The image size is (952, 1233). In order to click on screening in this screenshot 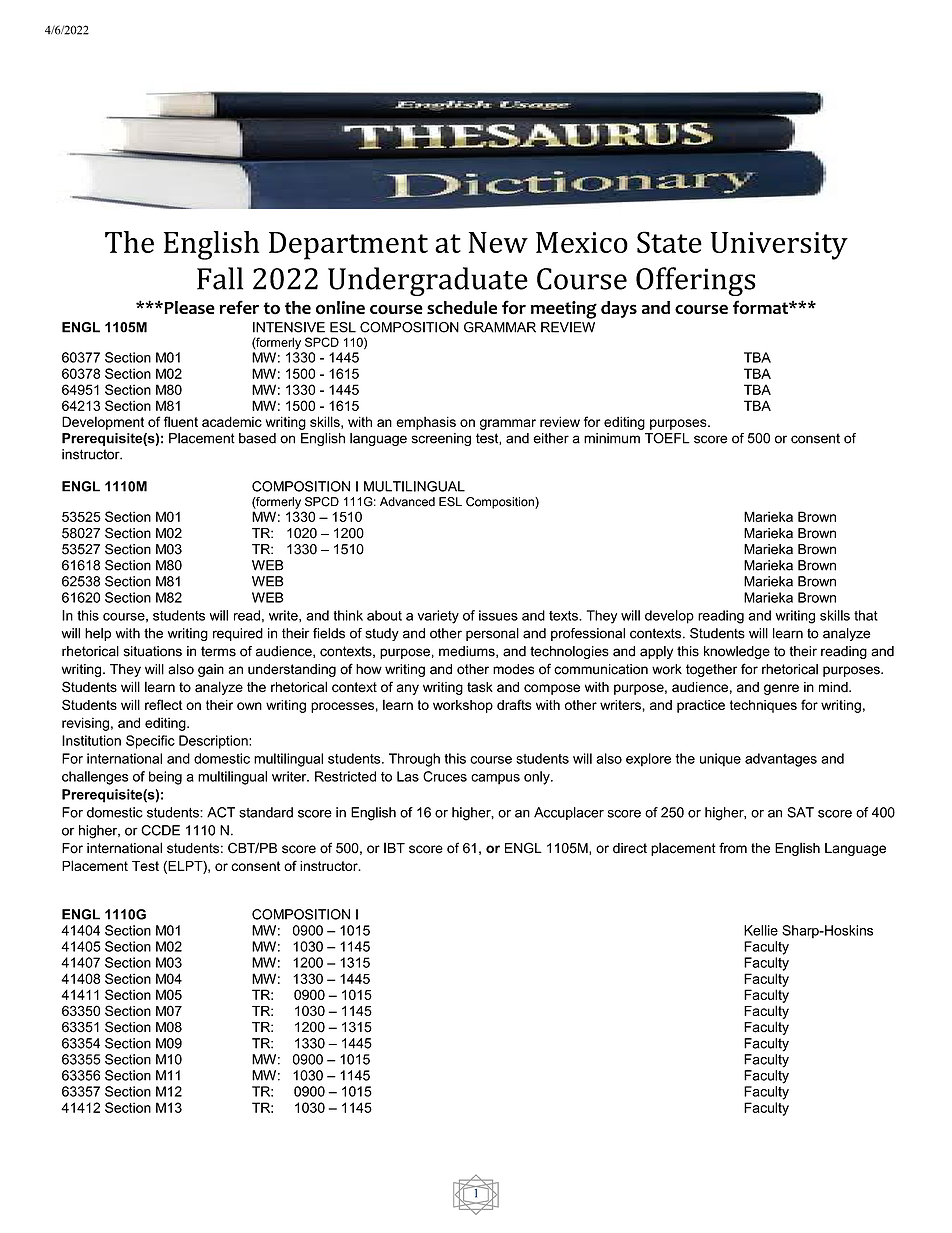, I will do `click(441, 439)`.
